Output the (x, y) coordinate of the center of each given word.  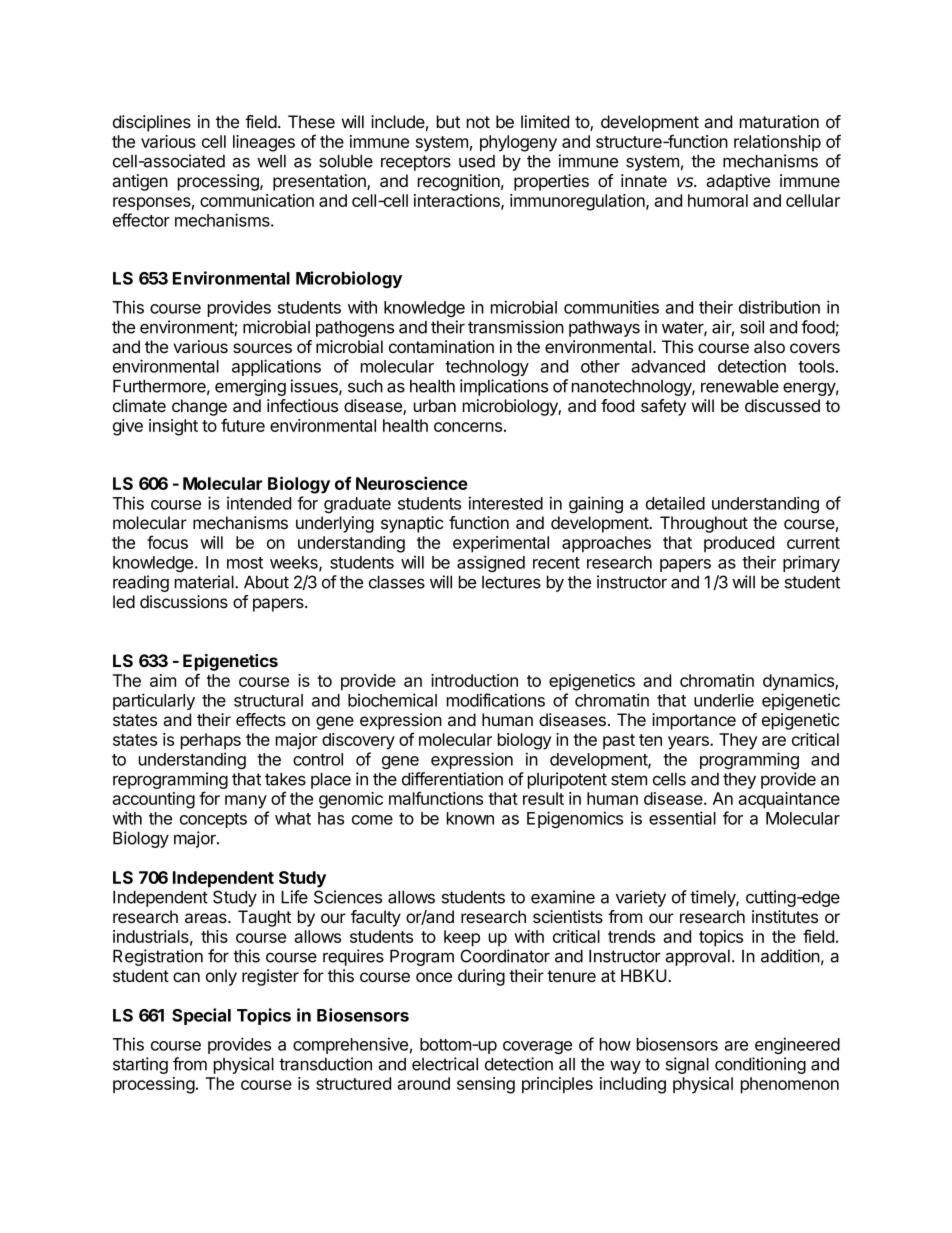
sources (262, 348)
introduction (474, 680)
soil (752, 327)
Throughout (704, 524)
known (470, 818)
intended (259, 503)
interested (506, 503)
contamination (441, 347)
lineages (264, 143)
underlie (724, 700)
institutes (785, 916)
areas (207, 918)
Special (201, 1016)
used (477, 161)
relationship (777, 143)
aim (163, 680)
